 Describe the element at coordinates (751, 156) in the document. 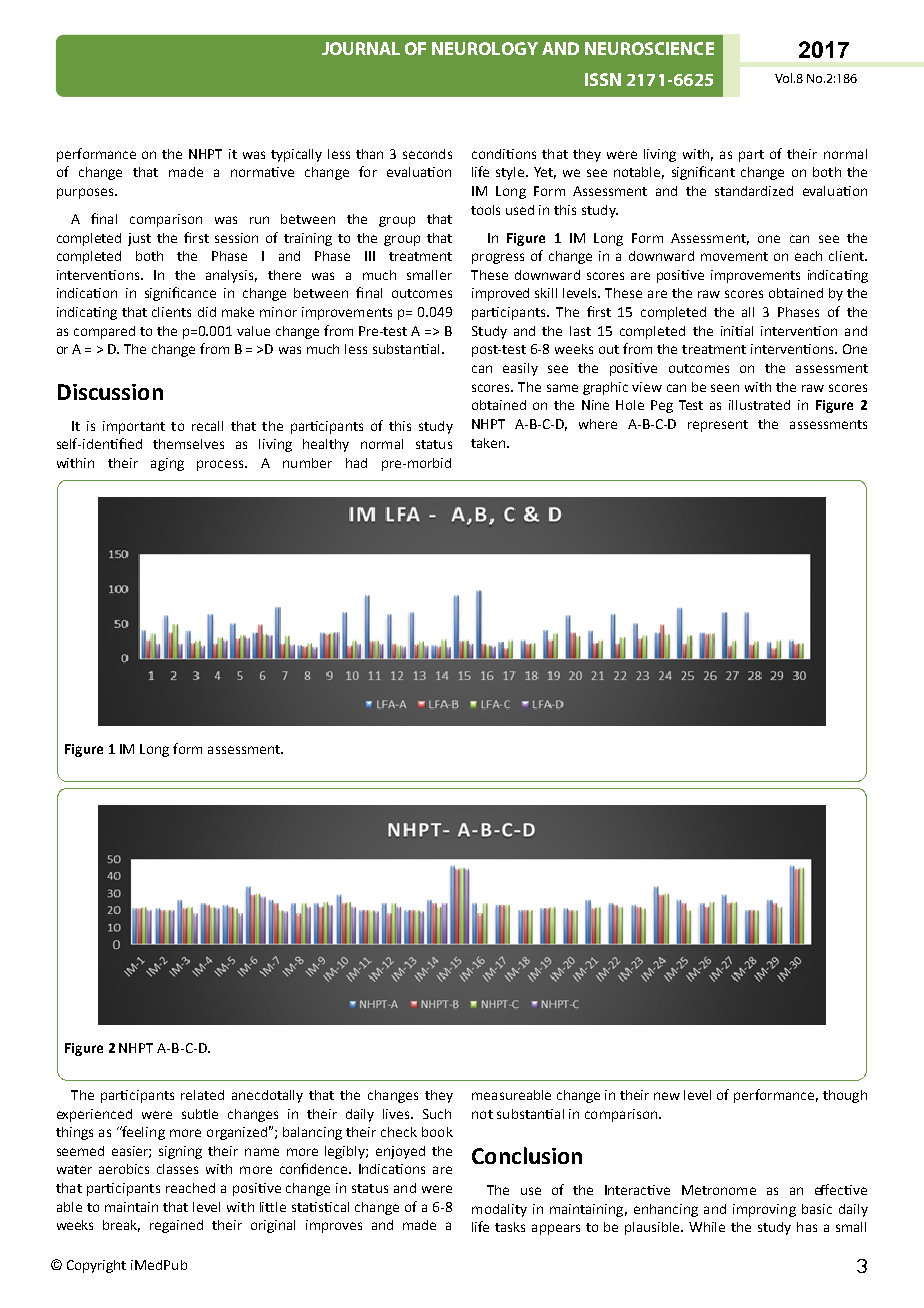

I see `part` at that location.
